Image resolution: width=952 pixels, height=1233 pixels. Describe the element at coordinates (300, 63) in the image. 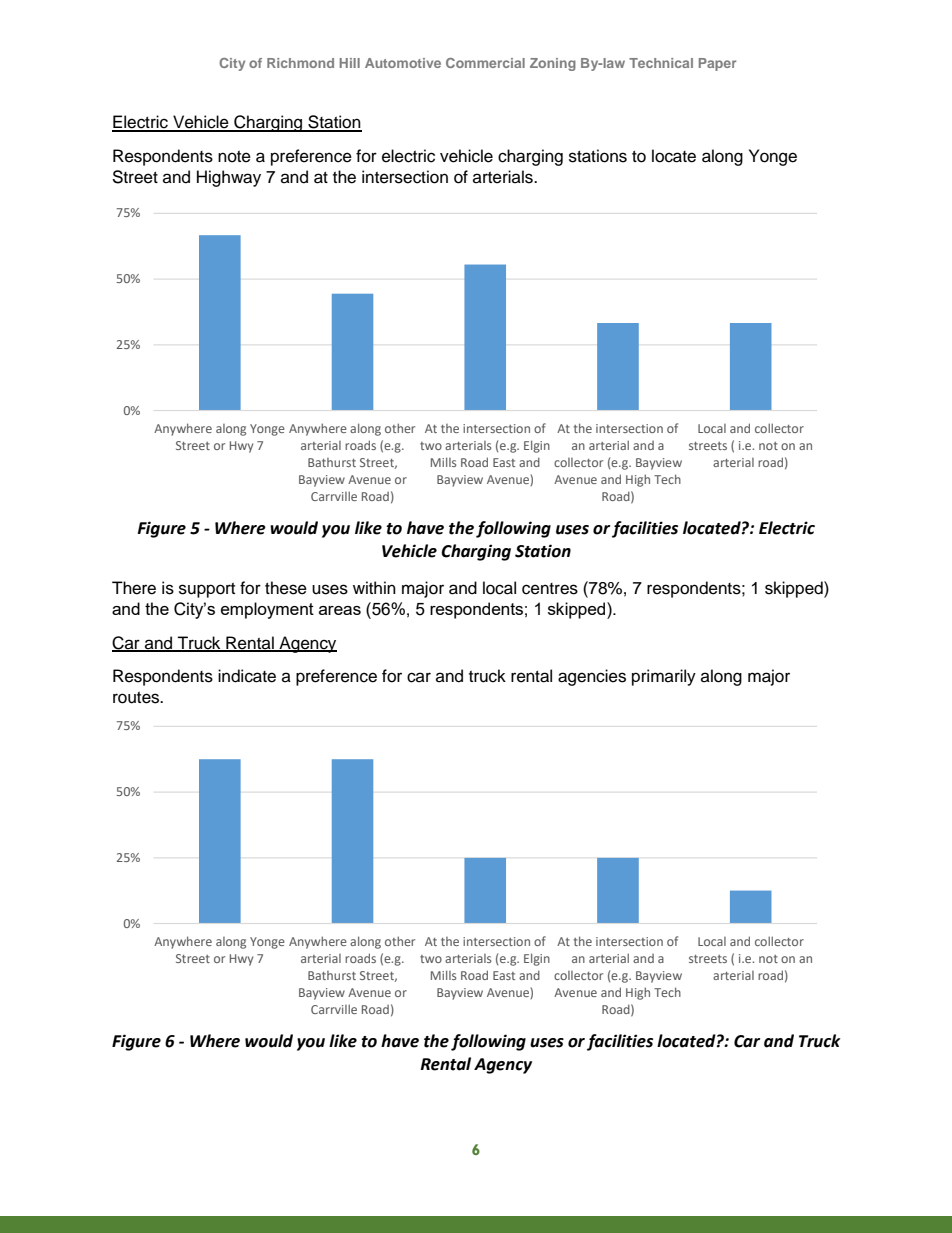

I see `Richmond` at that location.
